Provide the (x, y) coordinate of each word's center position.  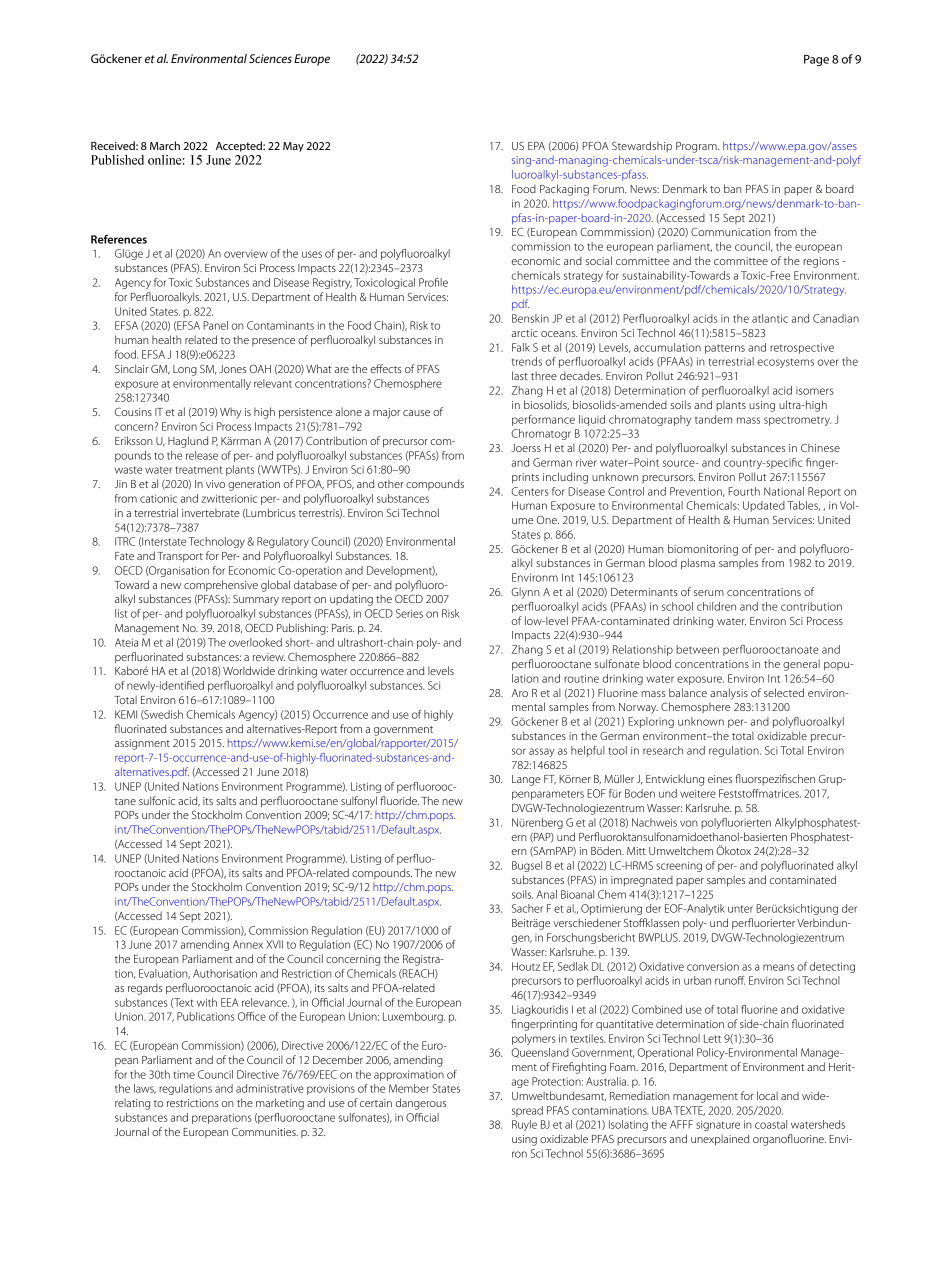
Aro (520, 693)
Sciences (270, 58)
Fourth (744, 491)
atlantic (770, 318)
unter (740, 909)
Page (816, 60)
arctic (524, 333)
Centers (530, 491)
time (184, 1075)
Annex (248, 944)
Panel (215, 325)
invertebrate (211, 512)
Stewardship (642, 146)
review (269, 657)
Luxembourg (414, 1017)
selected (784, 692)
